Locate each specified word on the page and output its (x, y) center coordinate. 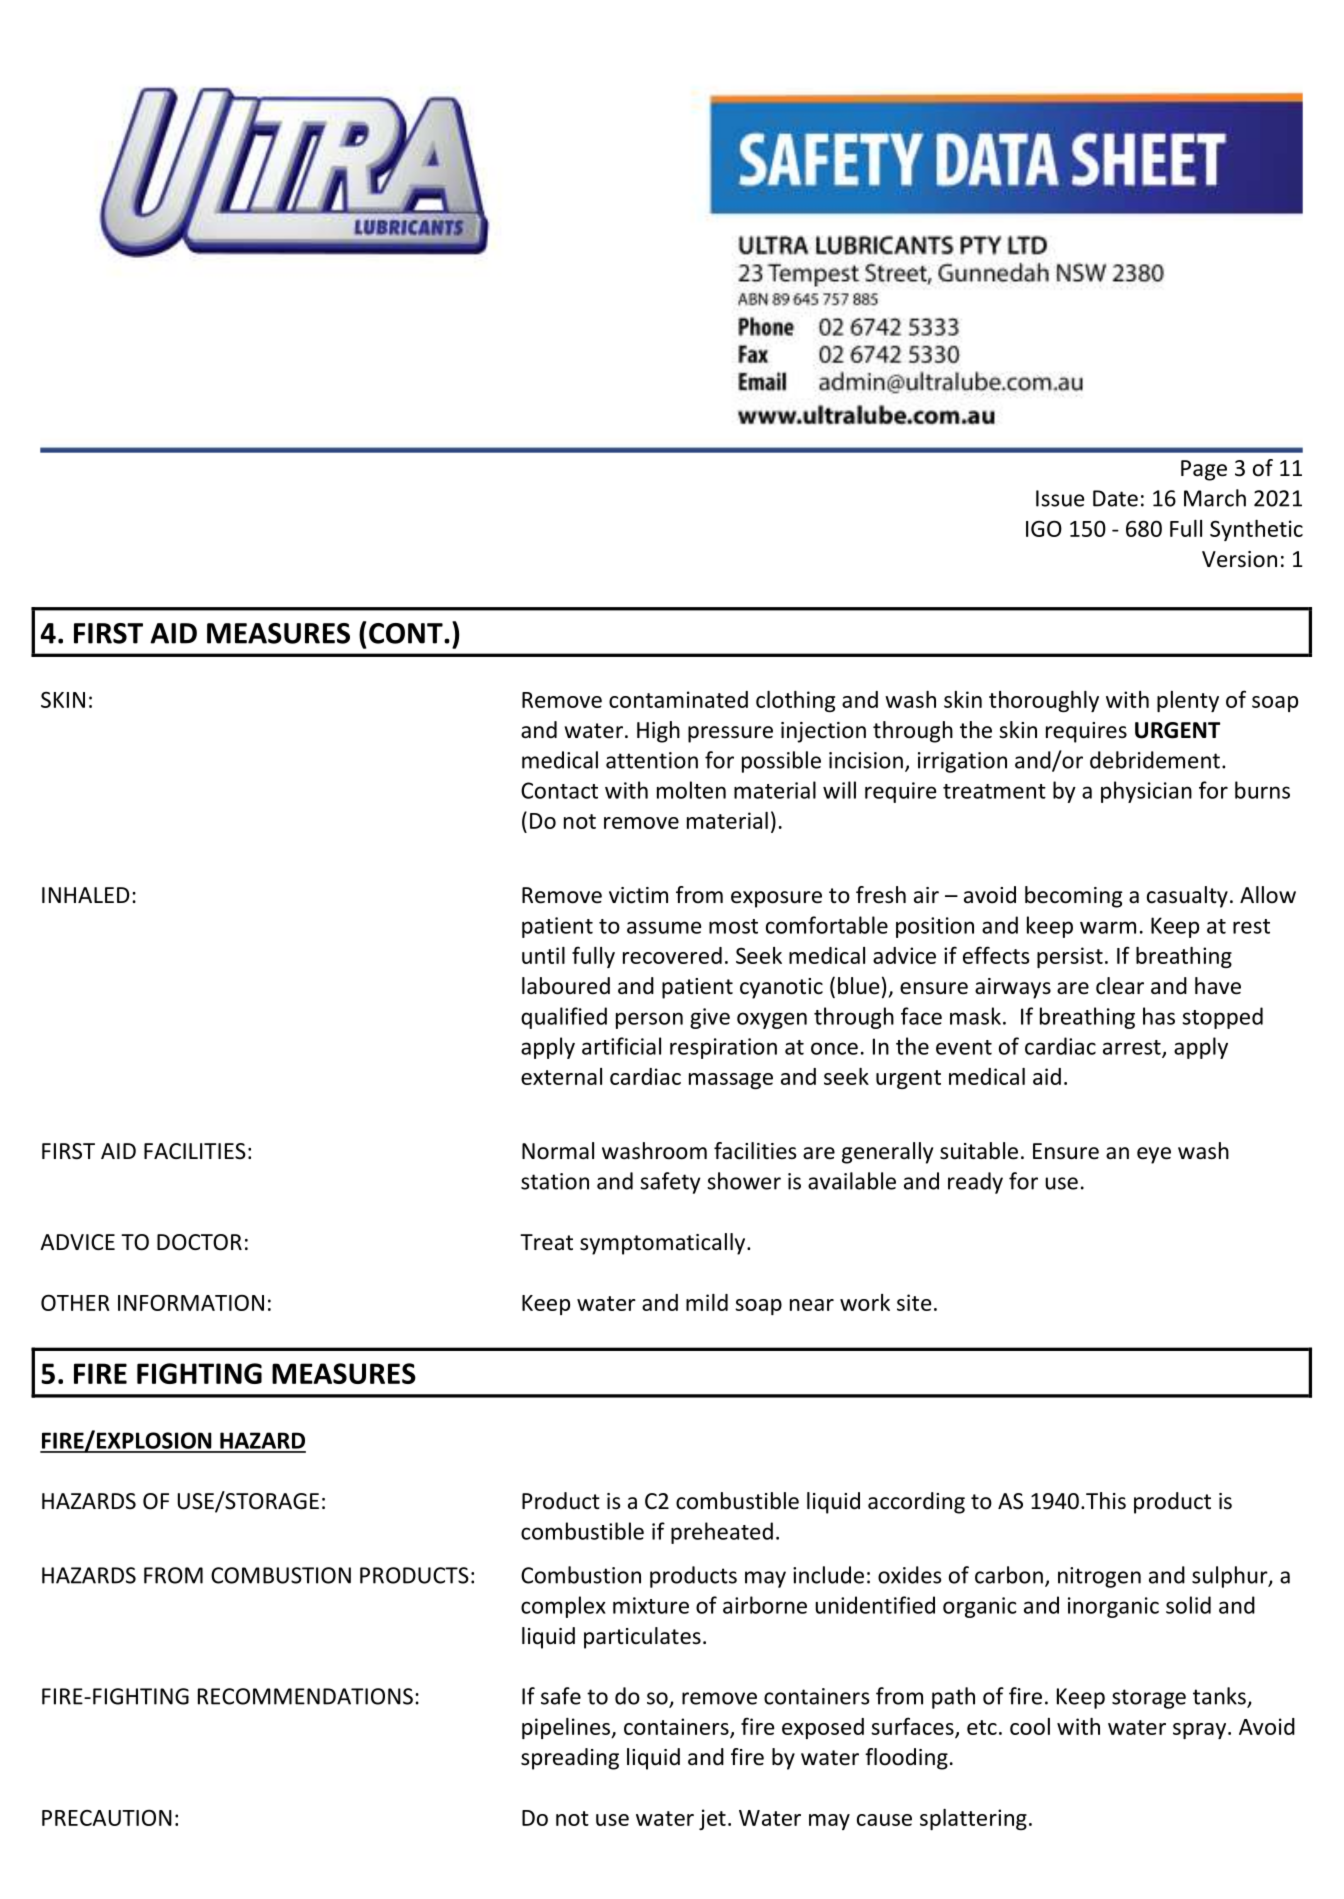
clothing (795, 701)
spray (1201, 1731)
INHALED (85, 895)
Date (1115, 498)
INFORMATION (191, 1303)
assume (664, 927)
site (914, 1302)
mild (707, 1302)
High (658, 732)
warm (1108, 927)
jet (712, 1819)
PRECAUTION (107, 1818)
